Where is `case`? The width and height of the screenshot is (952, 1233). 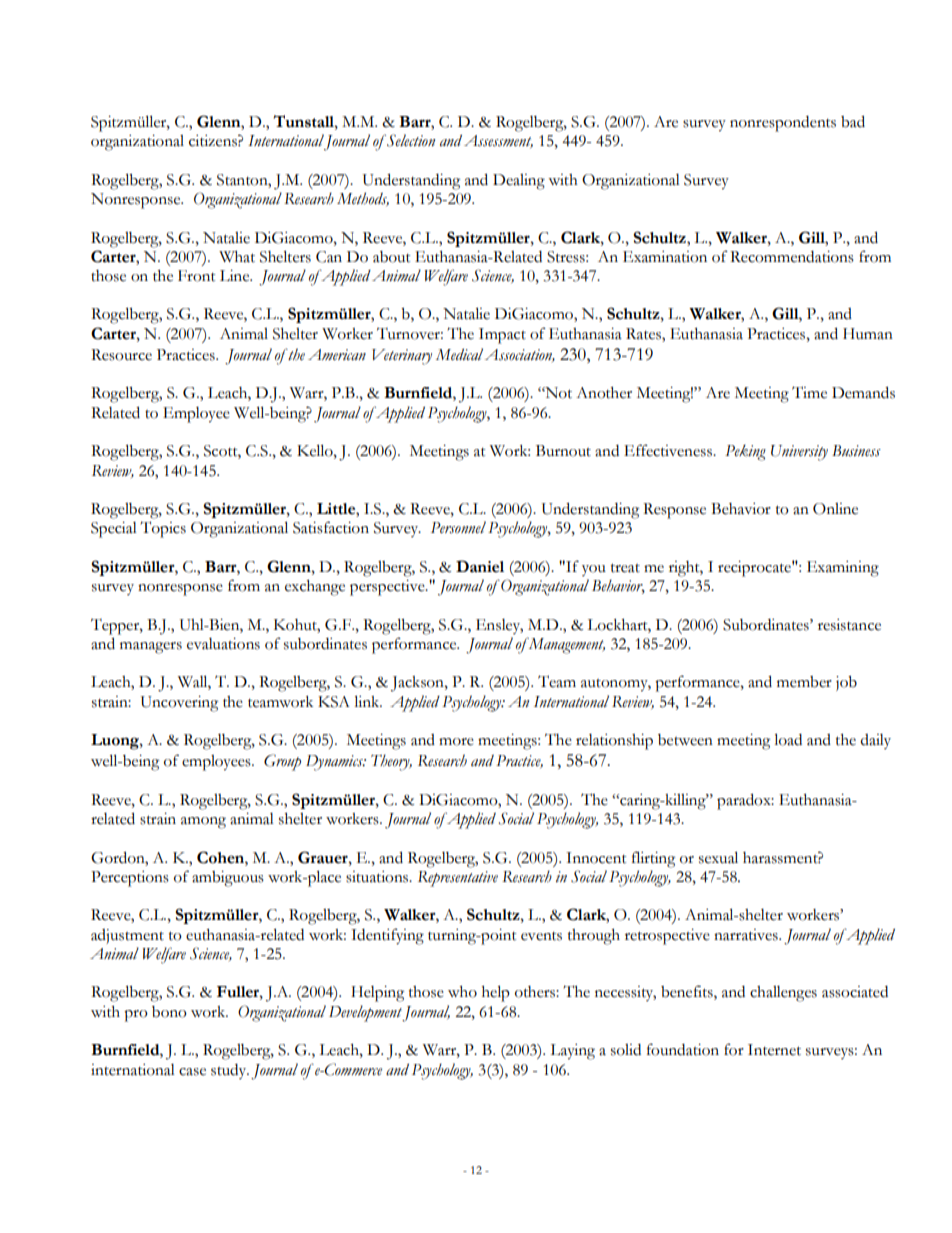
case is located at coordinates (192, 1072).
